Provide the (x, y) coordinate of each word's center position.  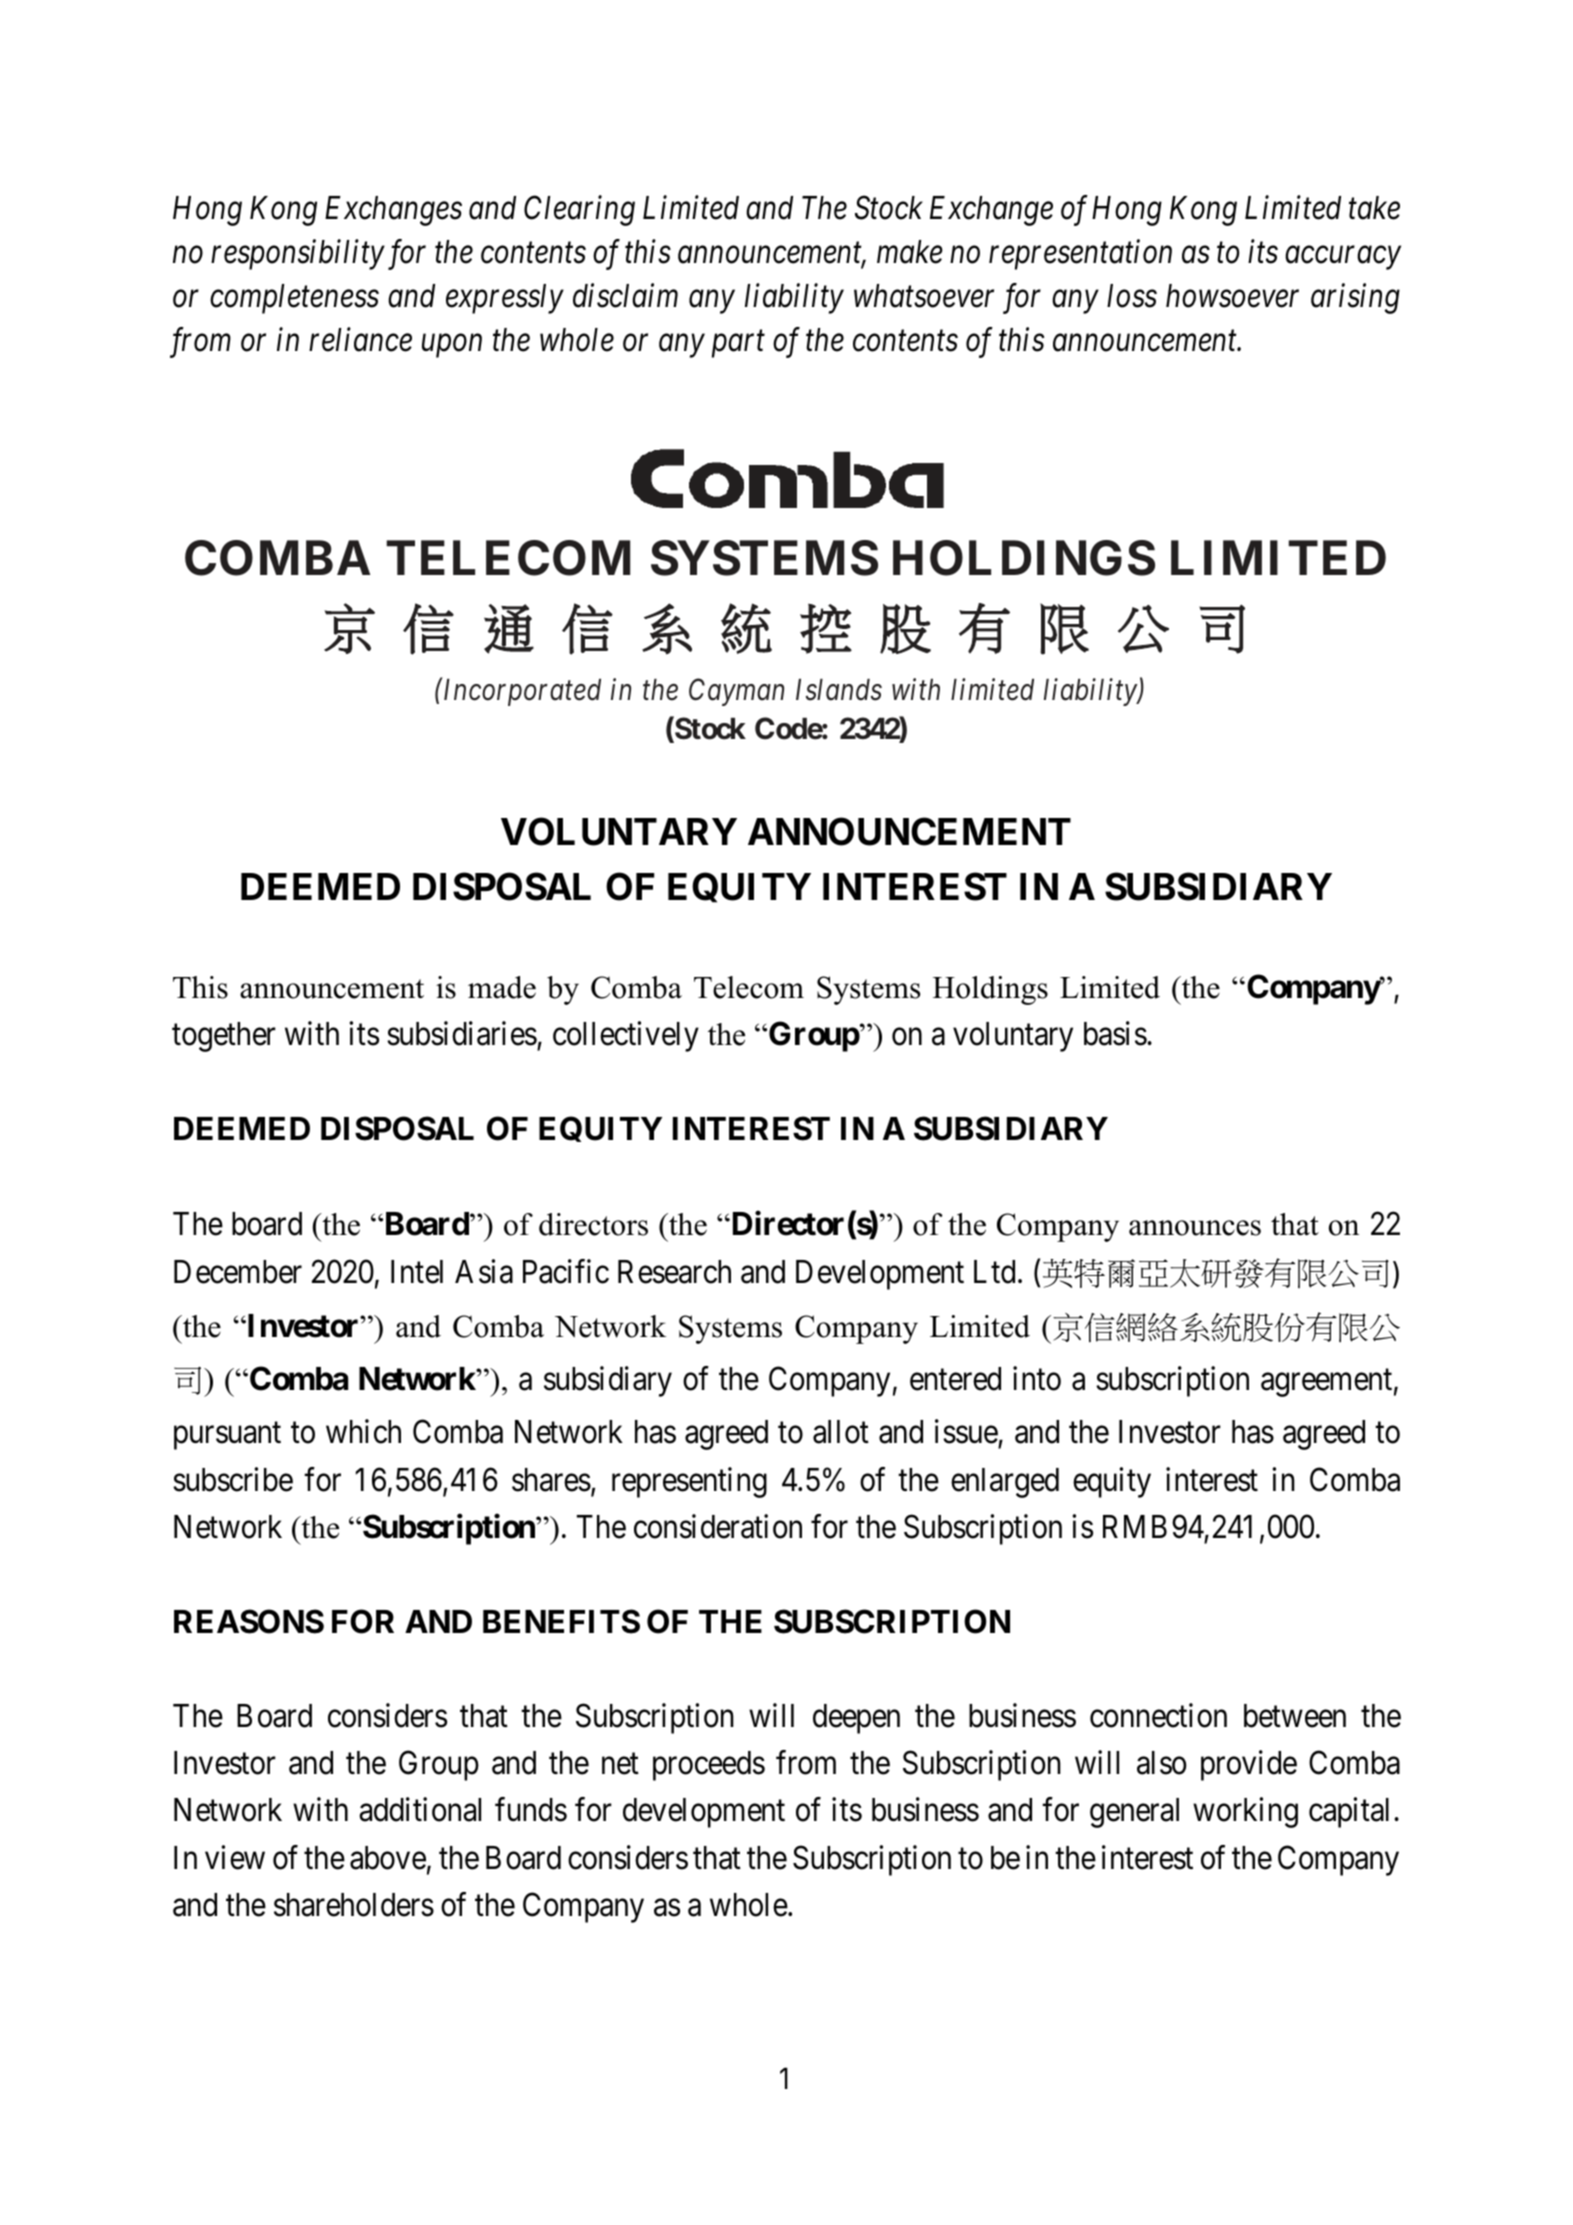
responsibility (298, 254)
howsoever (1232, 296)
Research (674, 1272)
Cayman (736, 692)
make (910, 252)
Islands (839, 690)
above (388, 1858)
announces (1195, 1228)
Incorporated (521, 692)
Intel (417, 1272)
